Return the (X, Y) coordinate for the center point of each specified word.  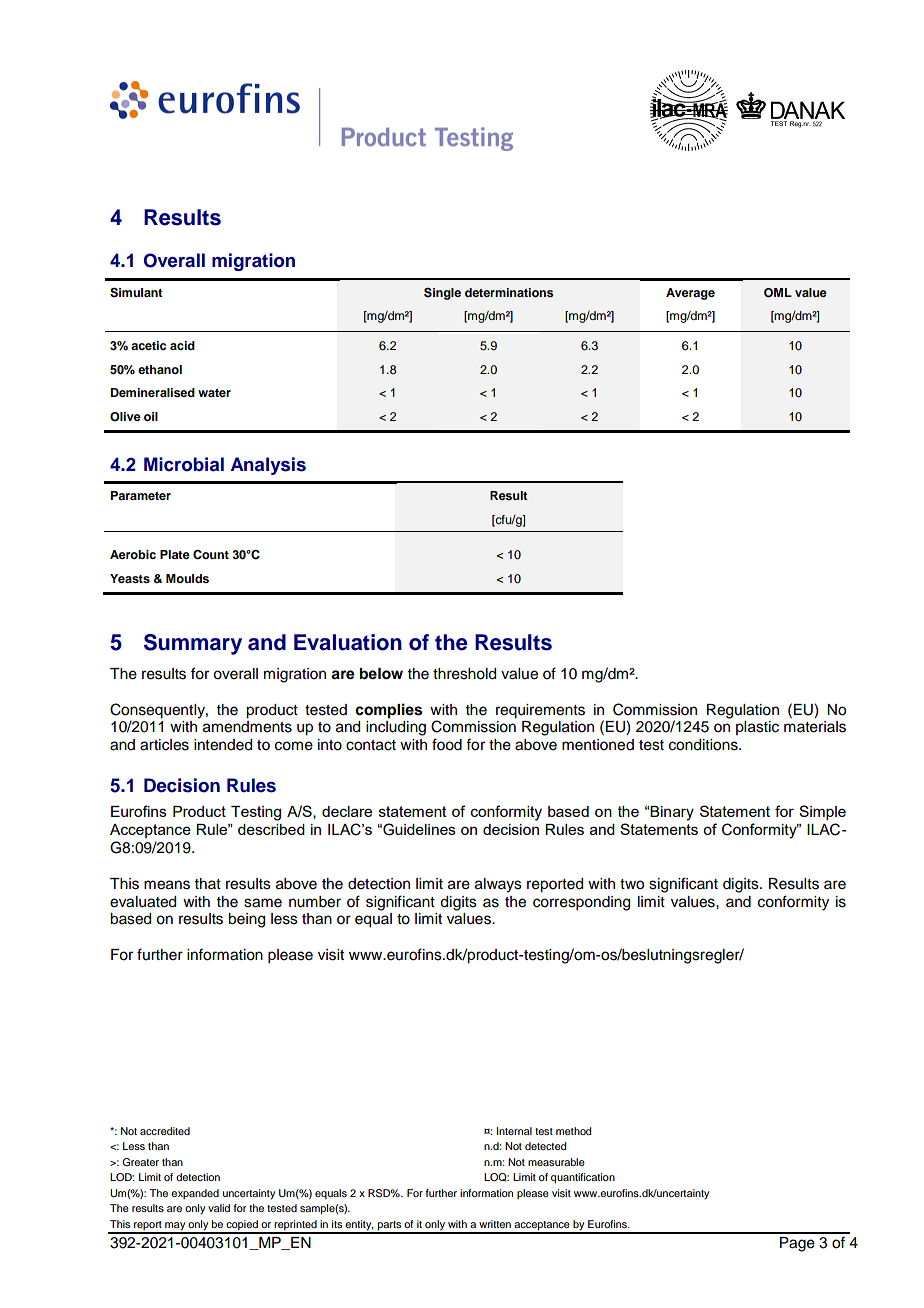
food (447, 744)
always (498, 885)
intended (223, 745)
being (246, 920)
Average (690, 294)
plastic (757, 728)
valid (219, 1208)
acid (182, 345)
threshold (464, 674)
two (632, 884)
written (495, 1224)
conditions (704, 745)
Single (442, 294)
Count (211, 555)
